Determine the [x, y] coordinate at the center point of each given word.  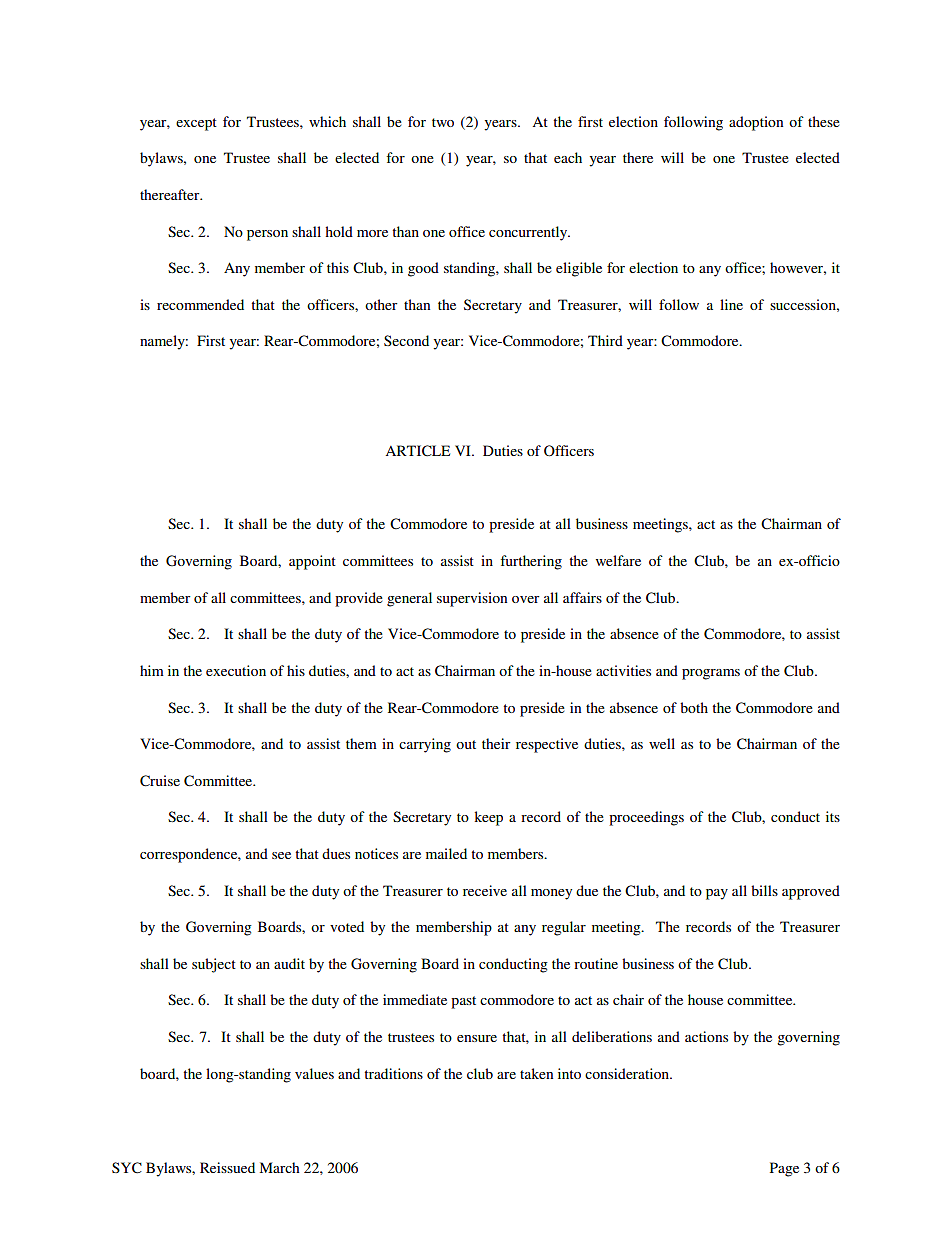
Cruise [160, 781]
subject [214, 965]
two [443, 122]
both [694, 707]
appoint [312, 562]
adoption [756, 123]
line [731, 304]
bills [764, 890]
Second [406, 340]
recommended [200, 304]
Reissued [227, 1167]
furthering [531, 562]
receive [485, 890]
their [496, 743]
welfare [618, 560]
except [196, 124]
